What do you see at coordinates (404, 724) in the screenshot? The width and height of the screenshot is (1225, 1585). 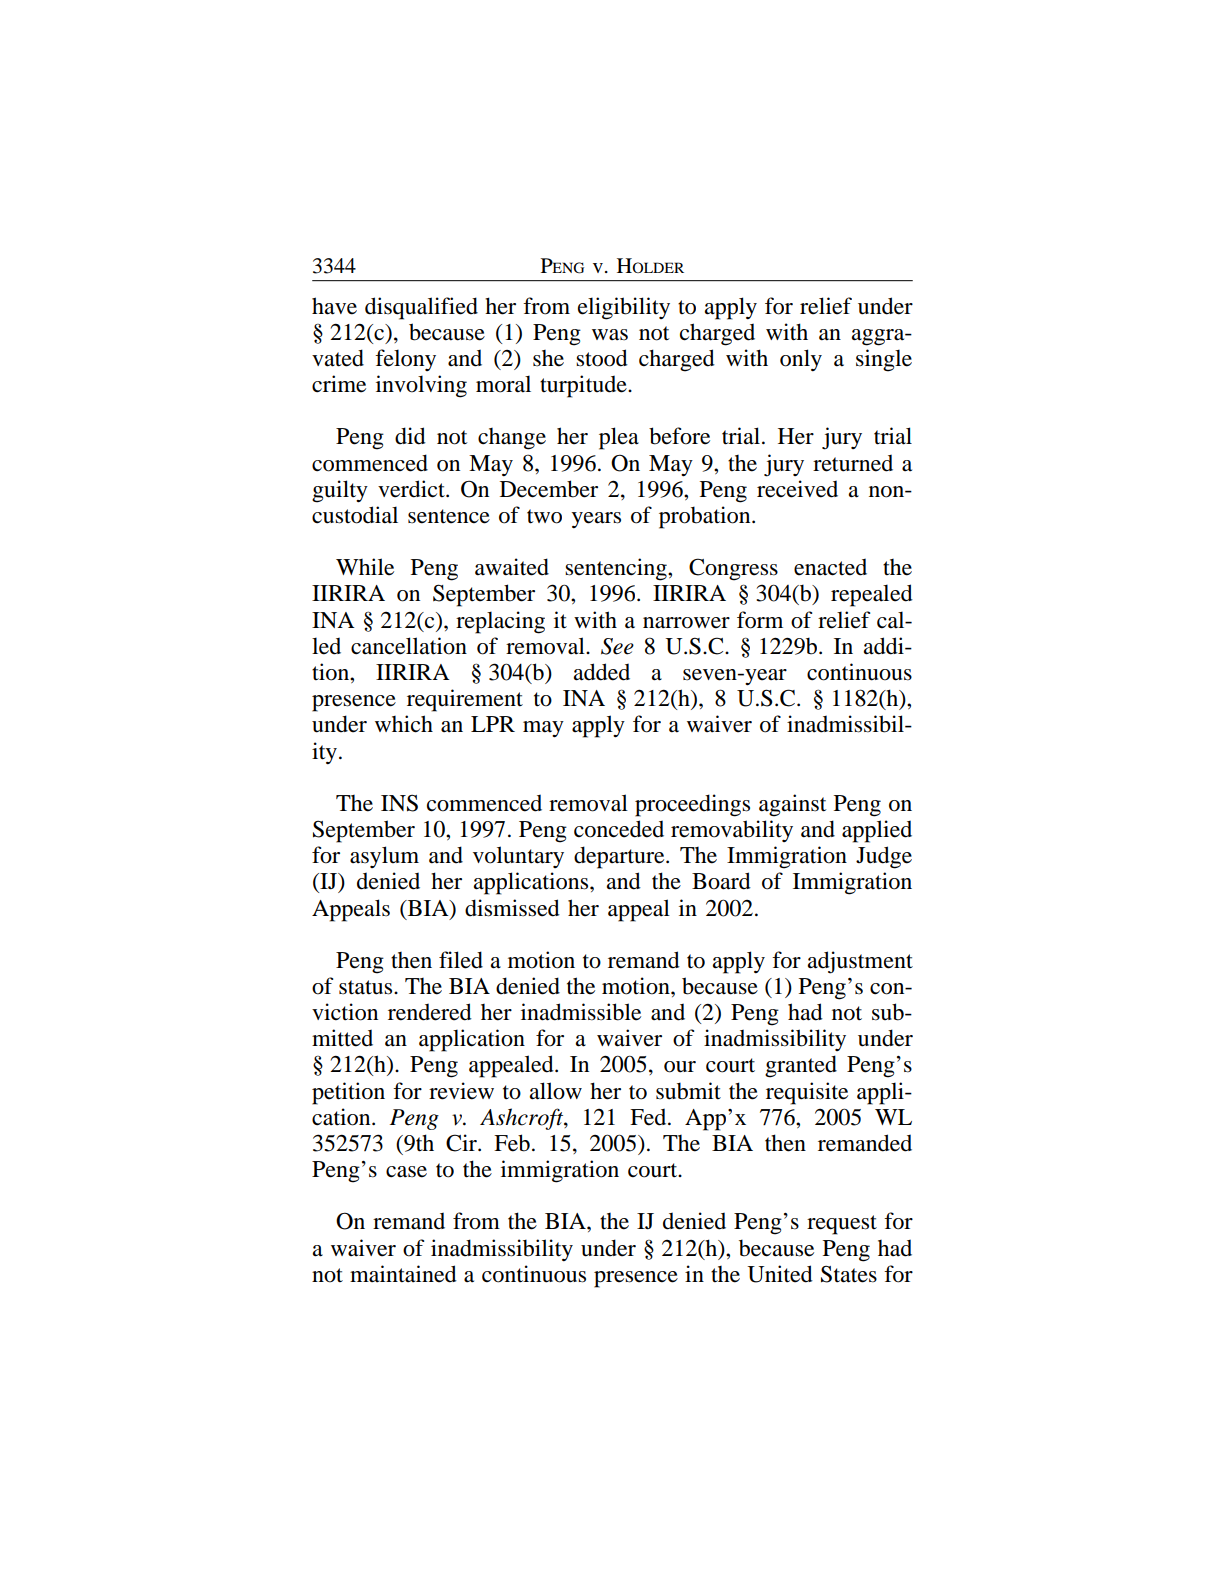 I see `which` at bounding box center [404, 724].
